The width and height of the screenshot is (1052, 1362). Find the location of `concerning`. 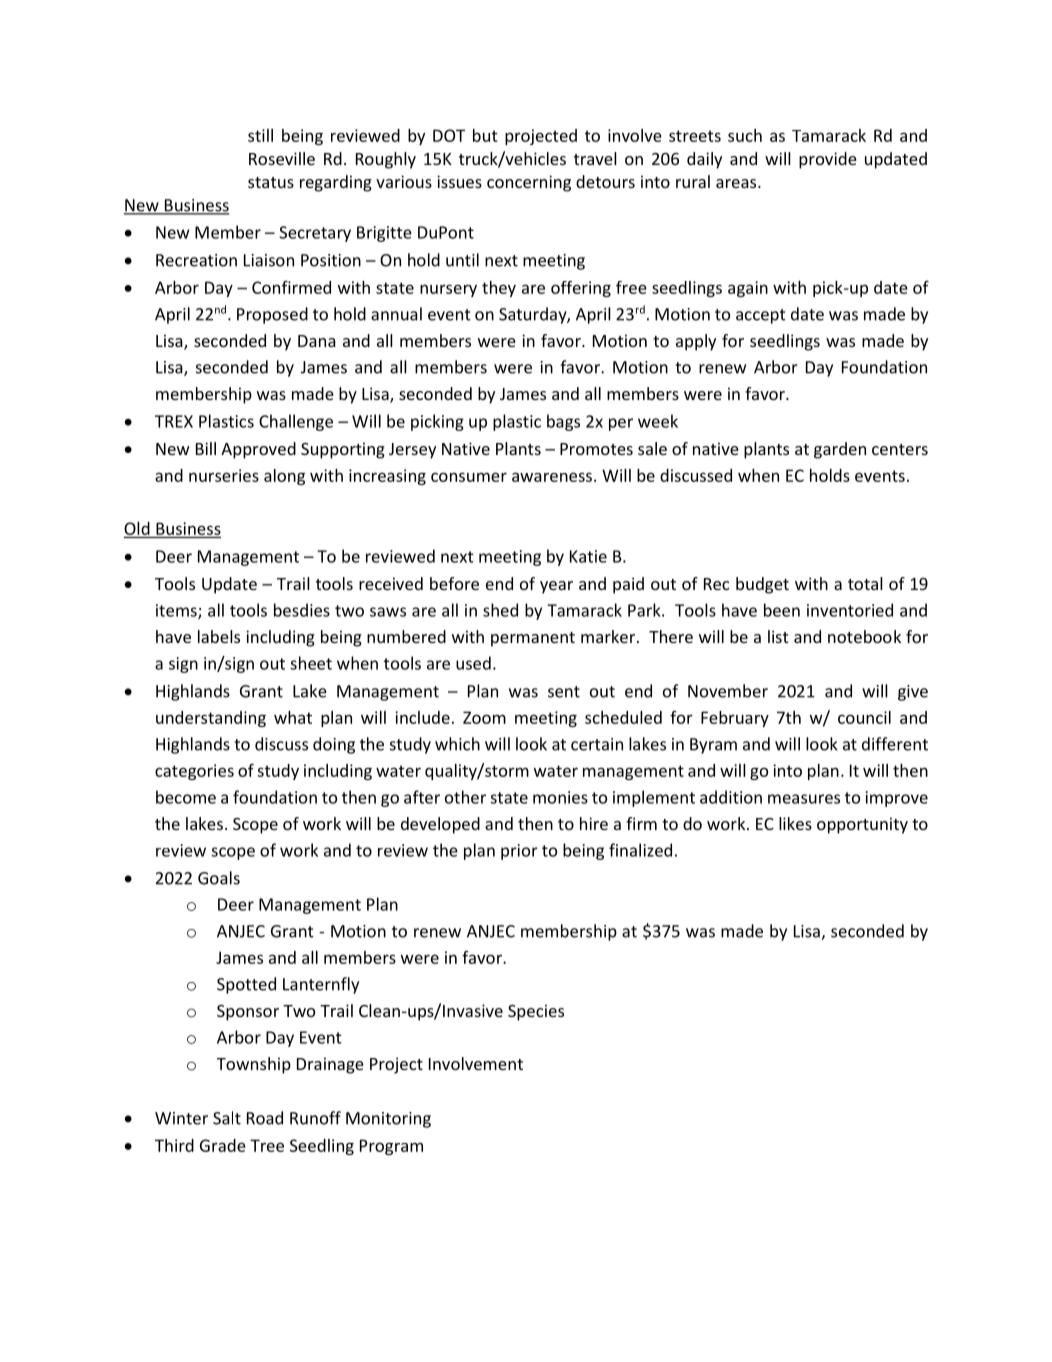

concerning is located at coordinates (529, 183).
